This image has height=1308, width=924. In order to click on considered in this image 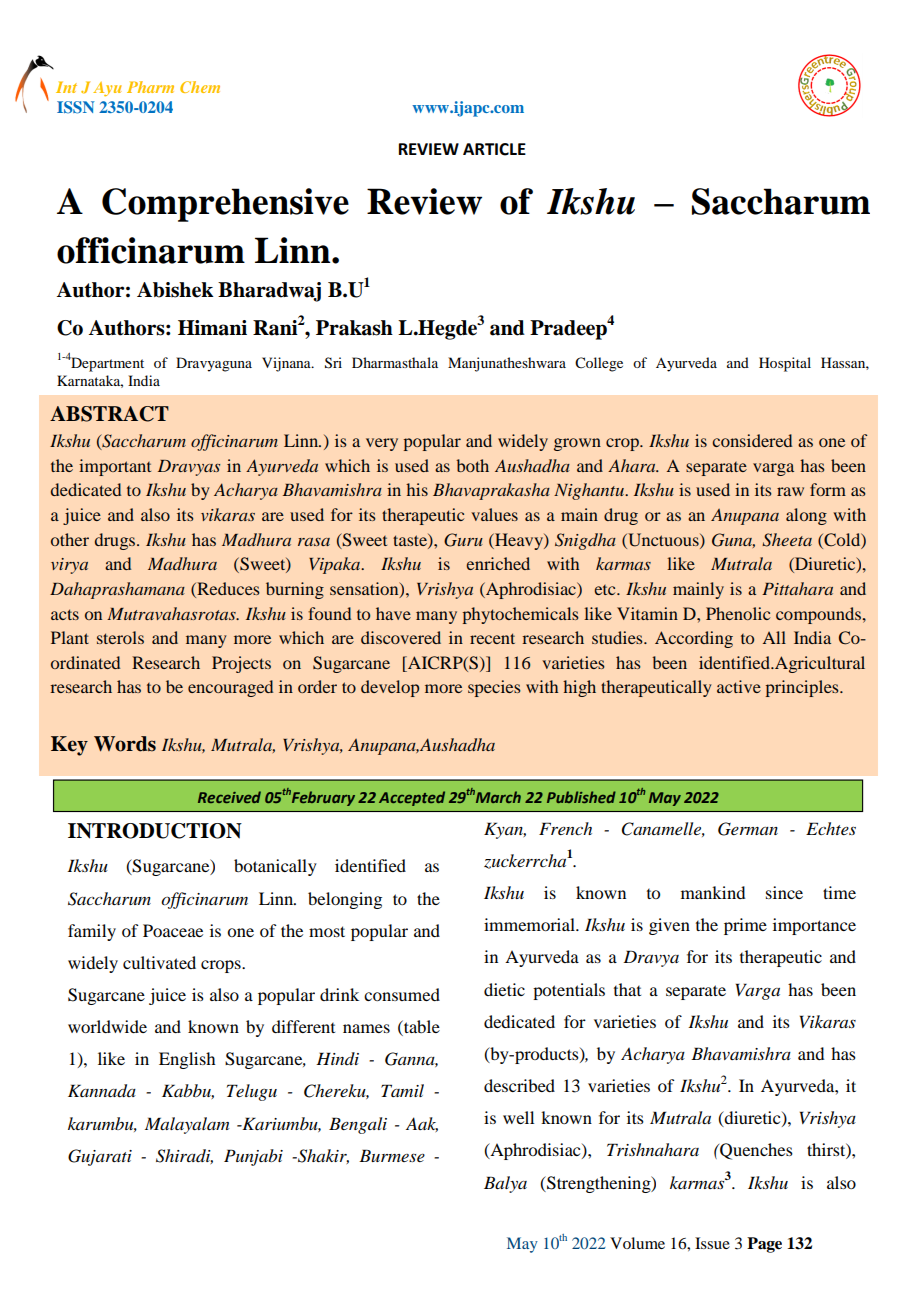, I will do `click(752, 440)`.
